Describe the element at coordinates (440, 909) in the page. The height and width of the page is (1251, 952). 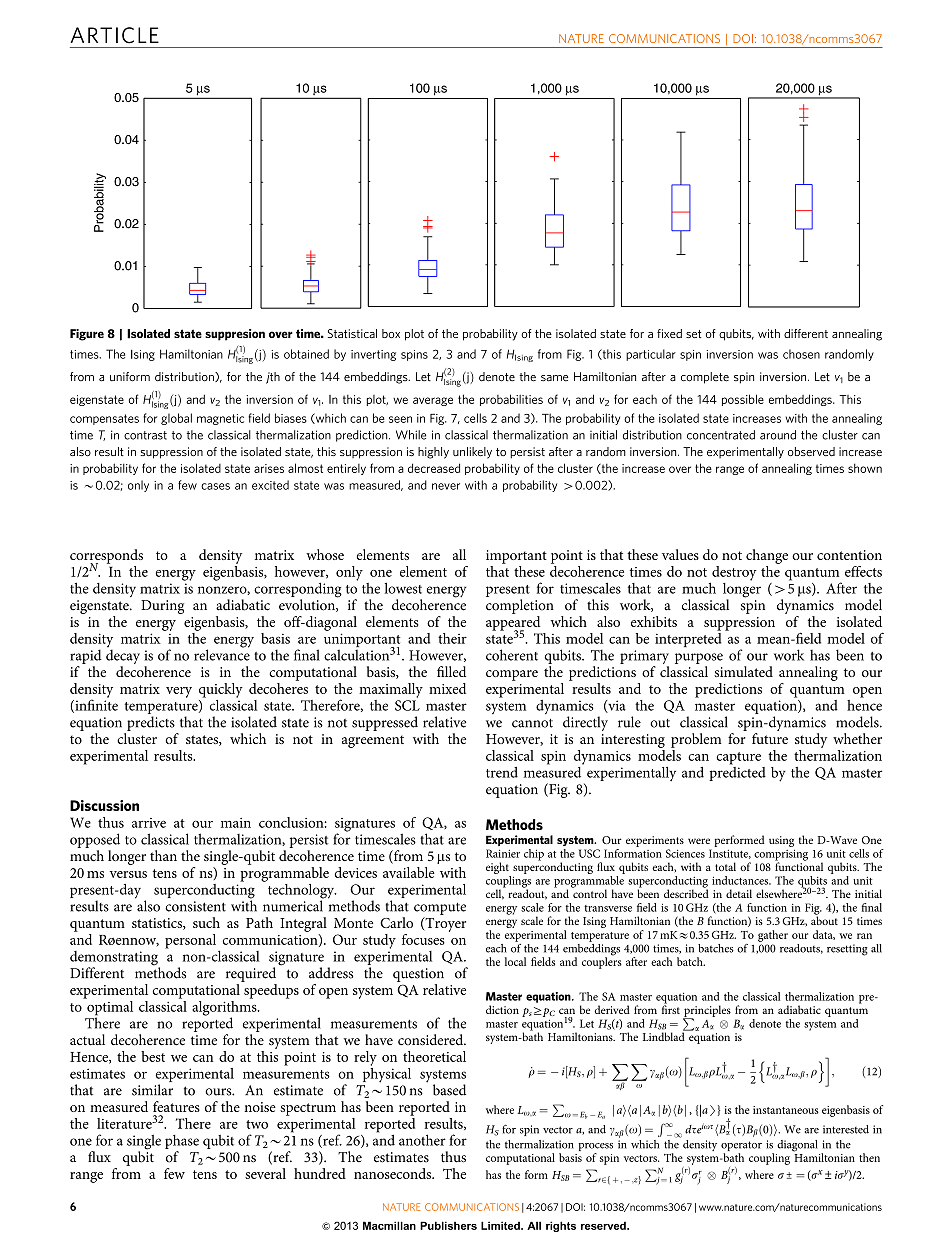
I see `compute` at that location.
